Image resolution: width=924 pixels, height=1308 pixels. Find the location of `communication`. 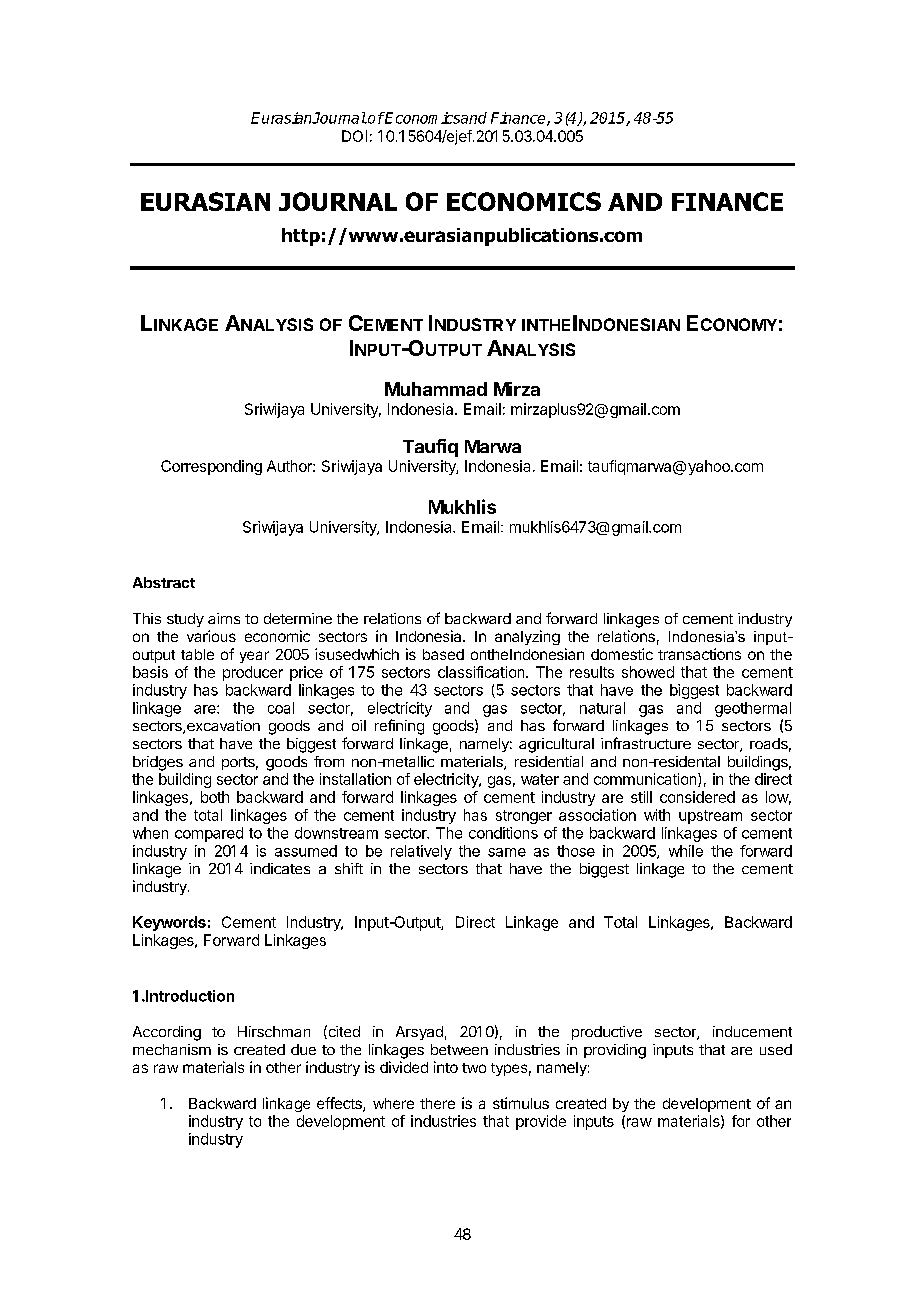

communication is located at coordinates (646, 780).
